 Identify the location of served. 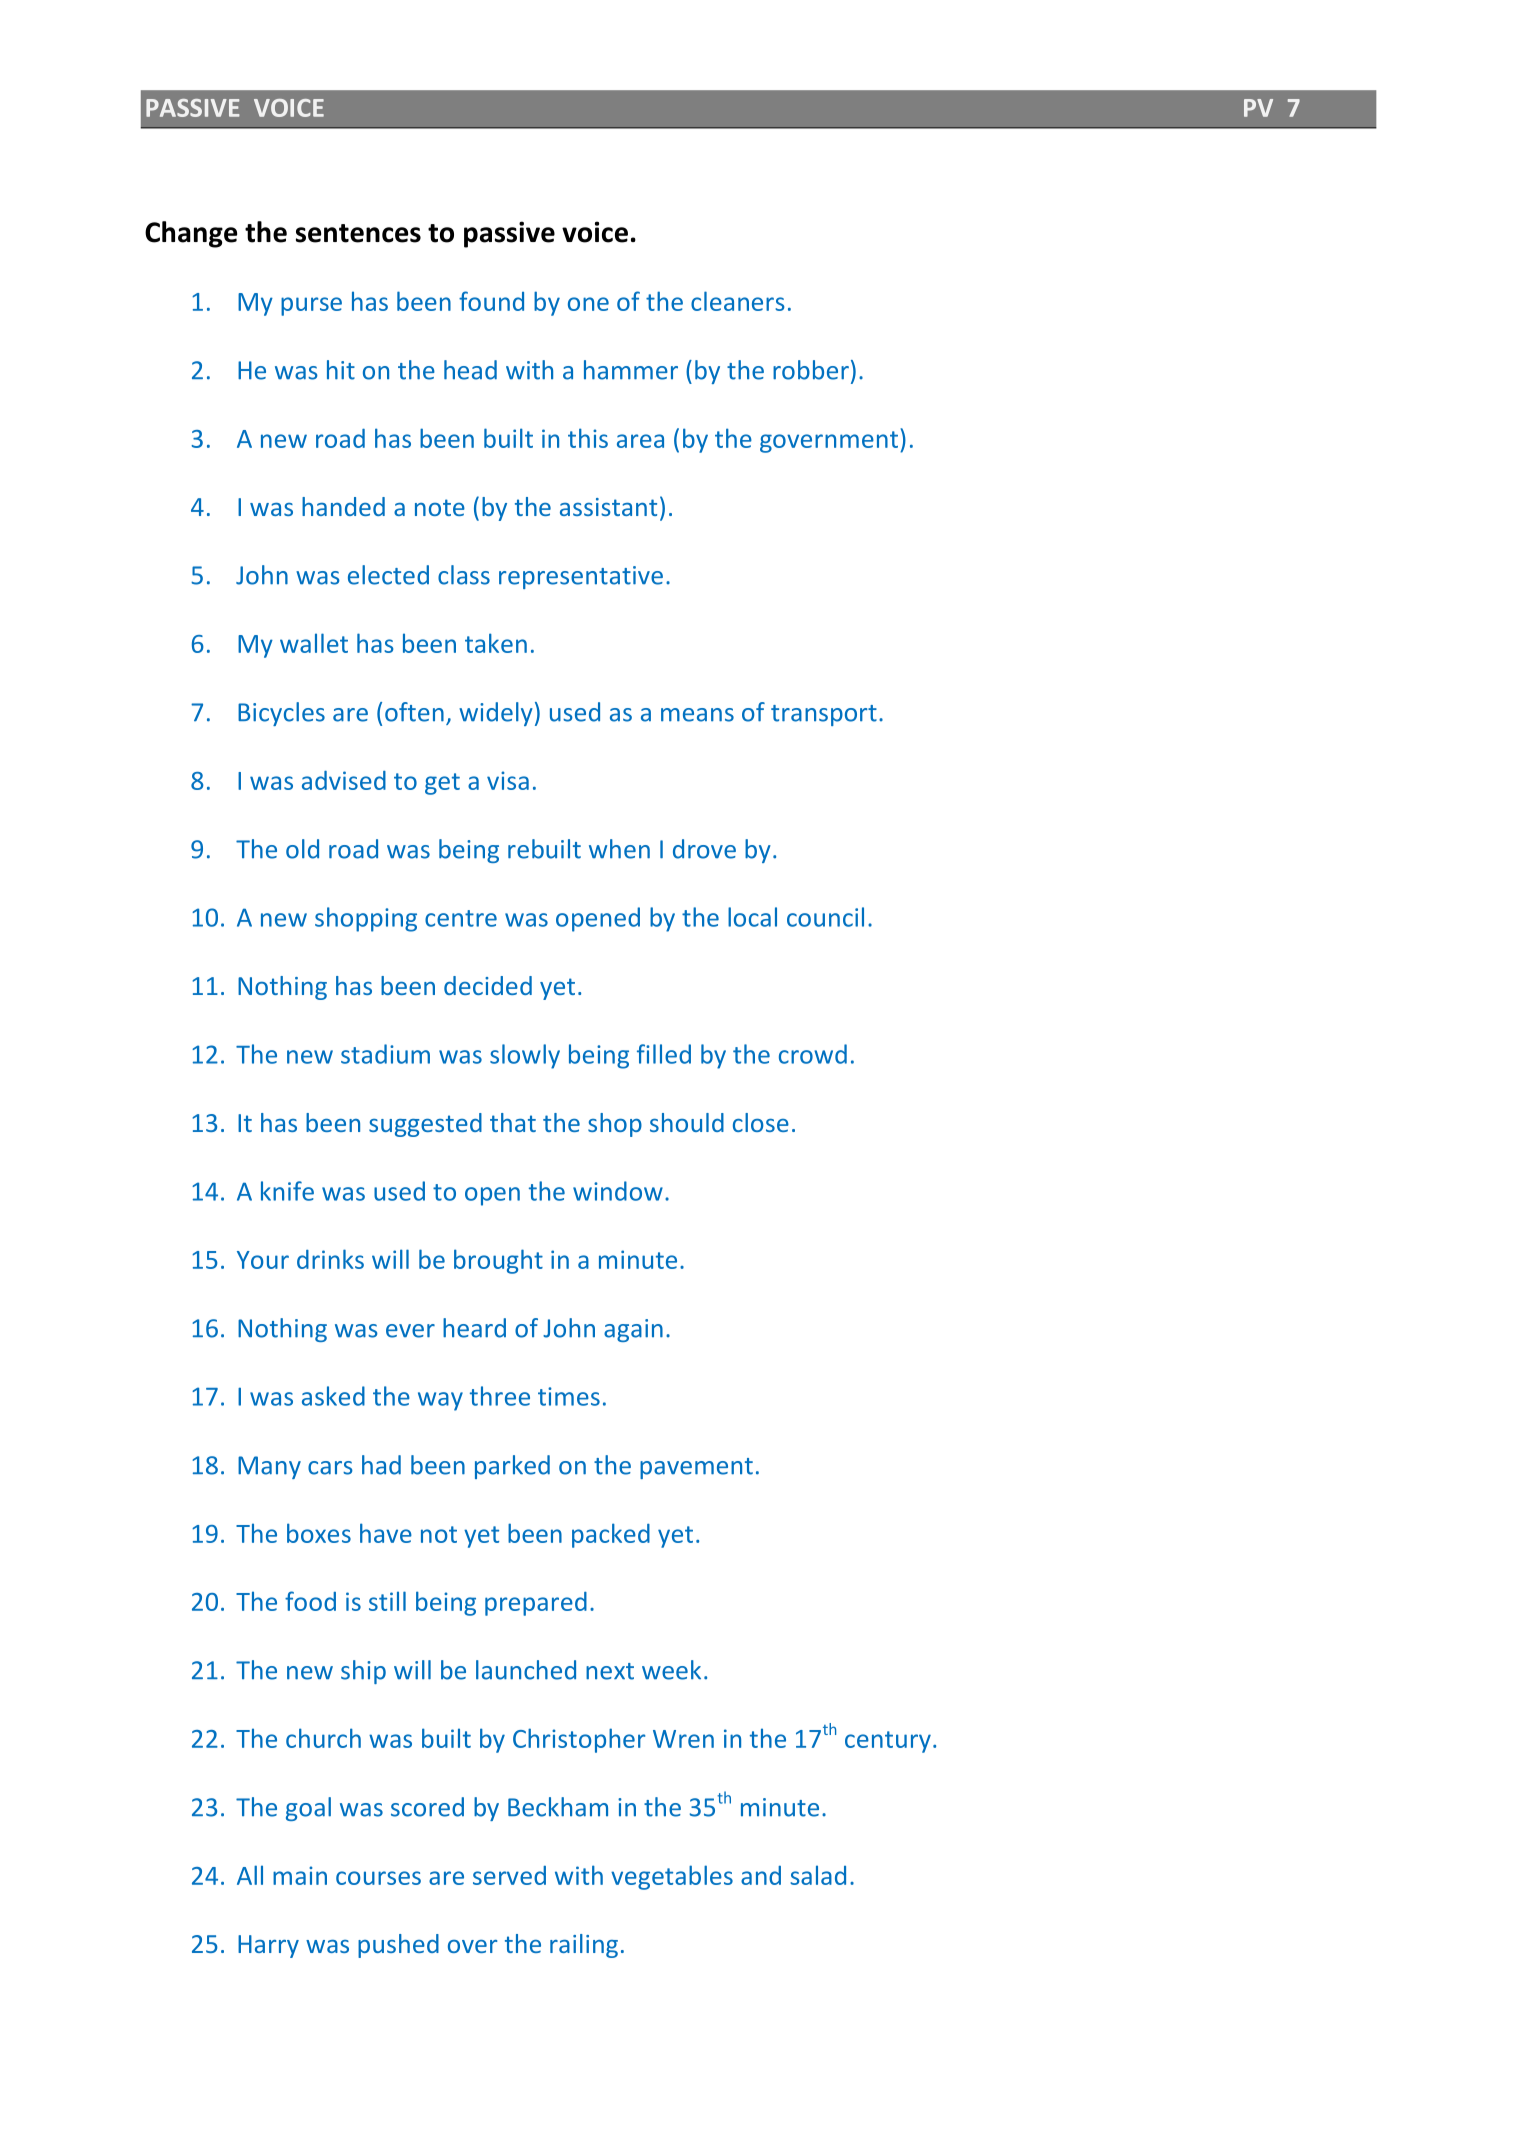
(509, 1875).
